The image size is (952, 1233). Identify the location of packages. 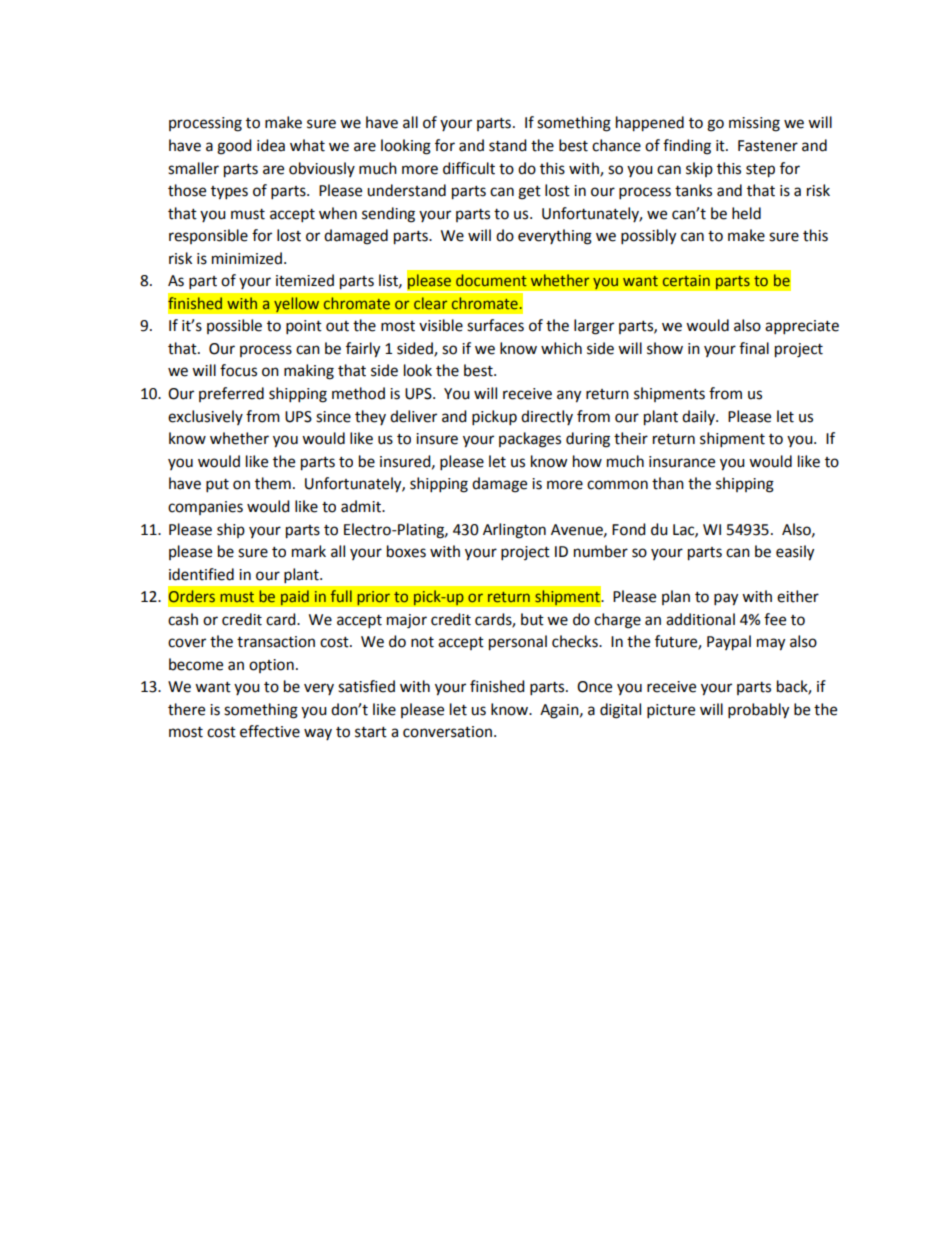
(530, 440).
